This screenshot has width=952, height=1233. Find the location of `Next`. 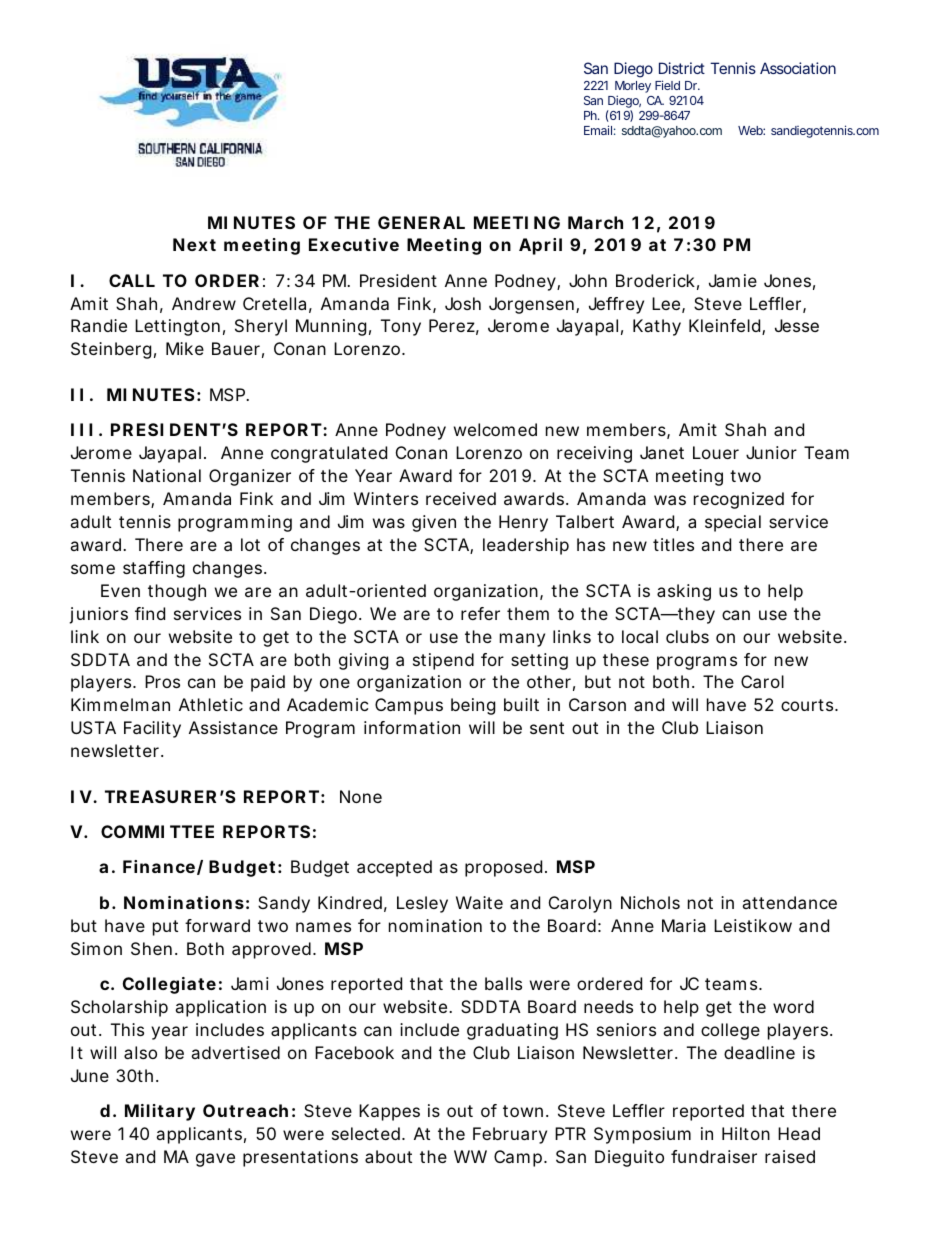

Next is located at coordinates (194, 244).
